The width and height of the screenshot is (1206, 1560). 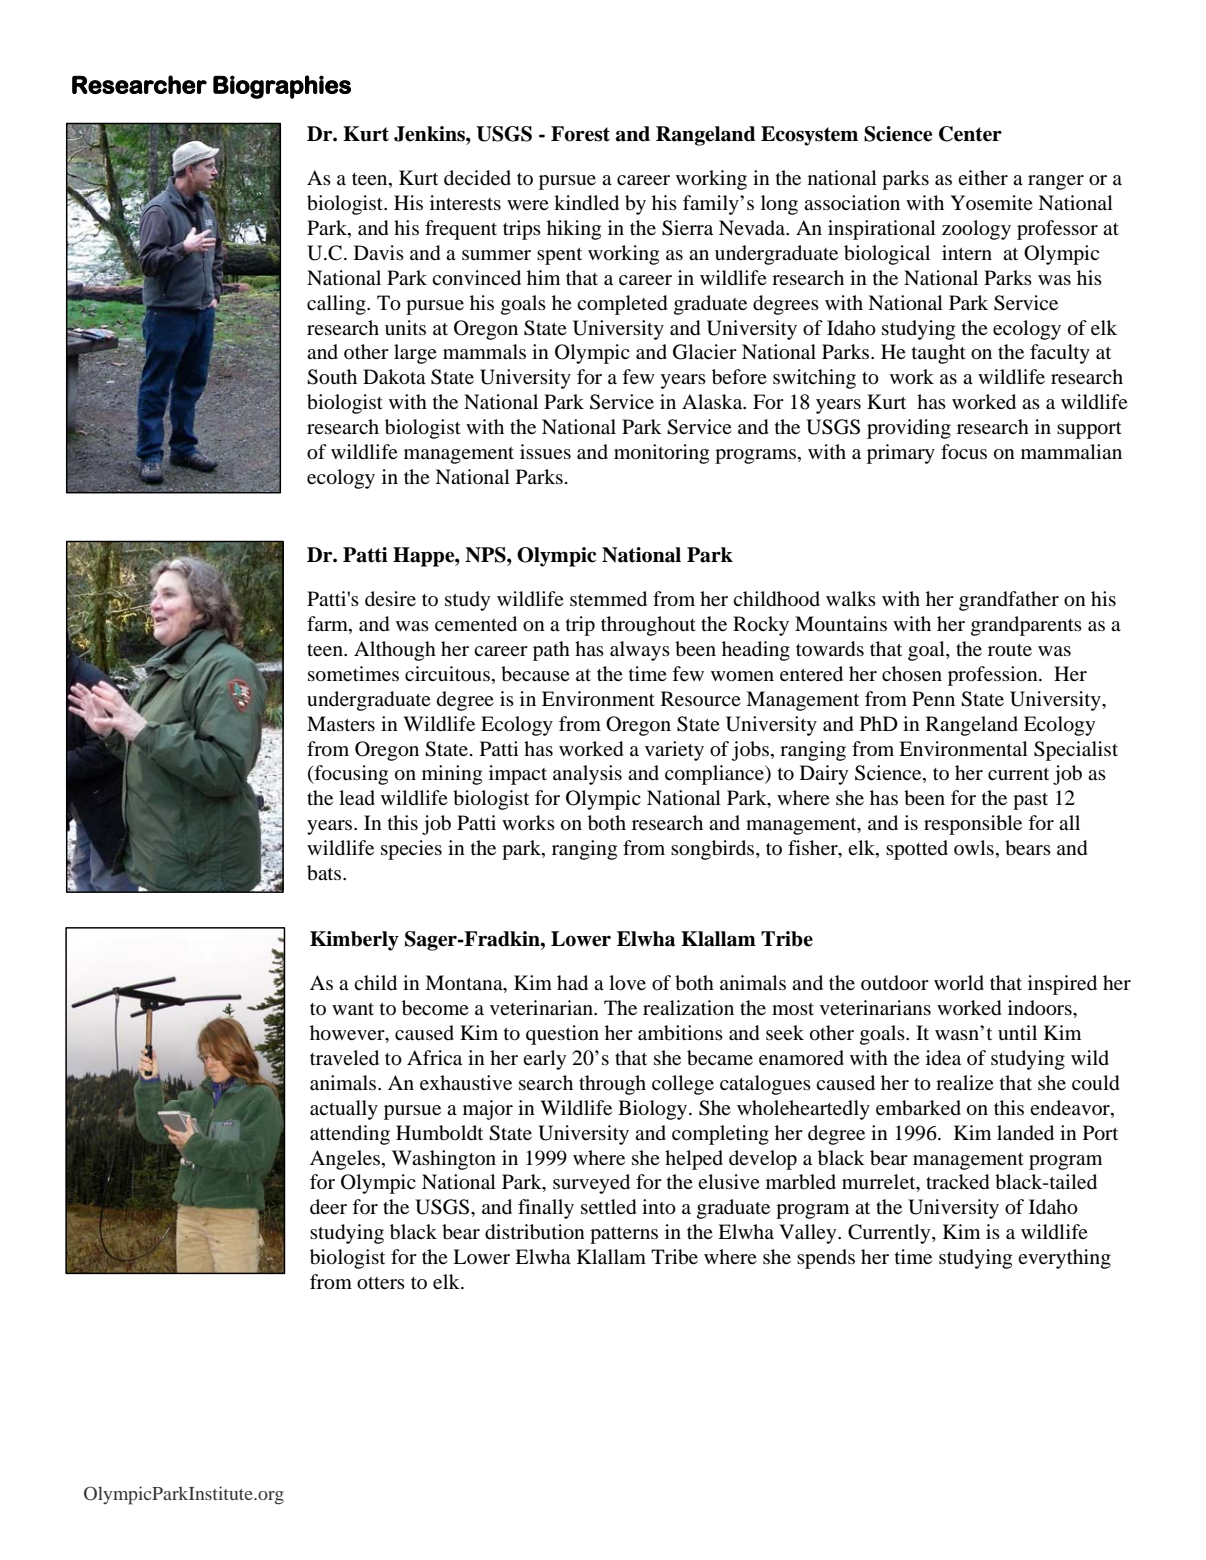 I want to click on Jenkins, so click(x=430, y=134).
